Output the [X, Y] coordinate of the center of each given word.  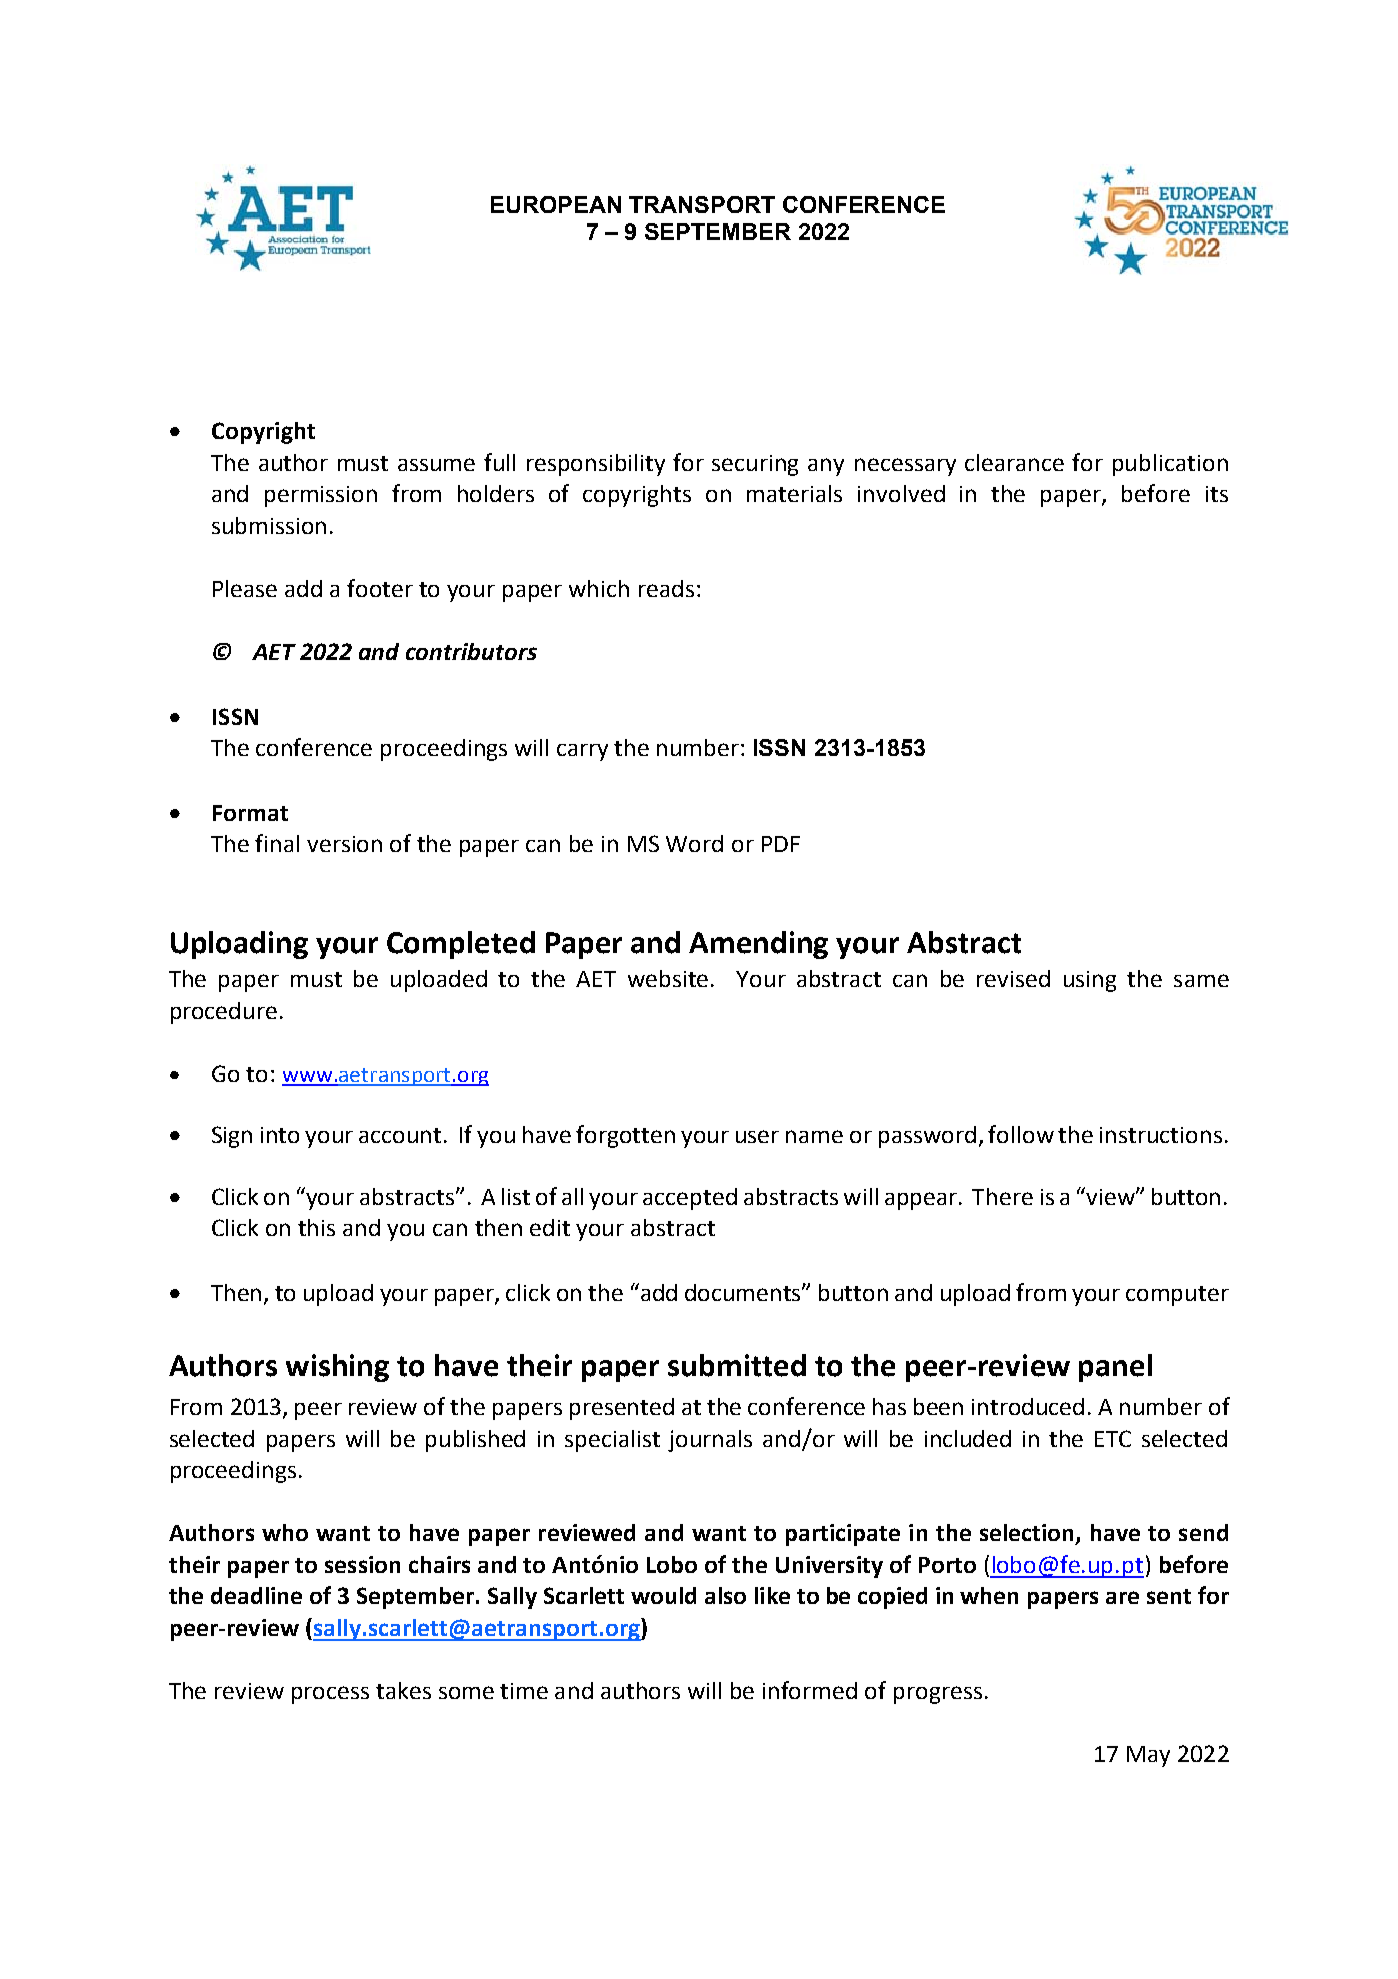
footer [380, 588]
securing [755, 465]
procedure [224, 1013]
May [1148, 1756]
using [1090, 981]
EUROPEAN [556, 204]
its [1217, 494]
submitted [737, 1365]
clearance [1014, 462]
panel [1115, 1368]
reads [666, 588]
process [330, 1695]
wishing [337, 1368]
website [668, 978]
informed [810, 1690]
